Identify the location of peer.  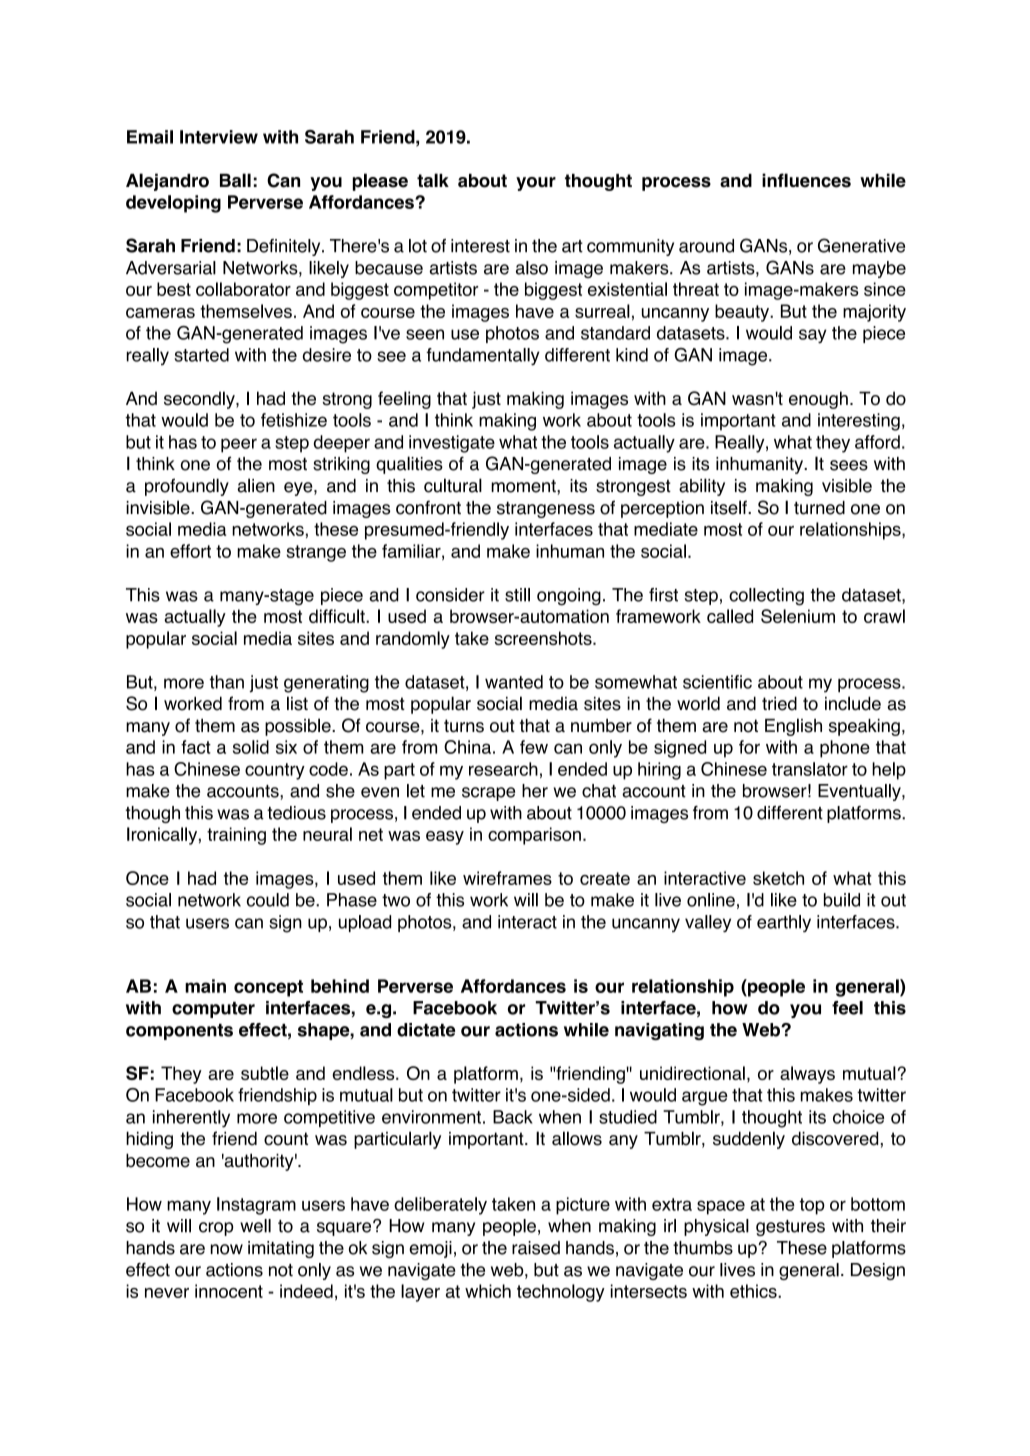
(239, 445).
